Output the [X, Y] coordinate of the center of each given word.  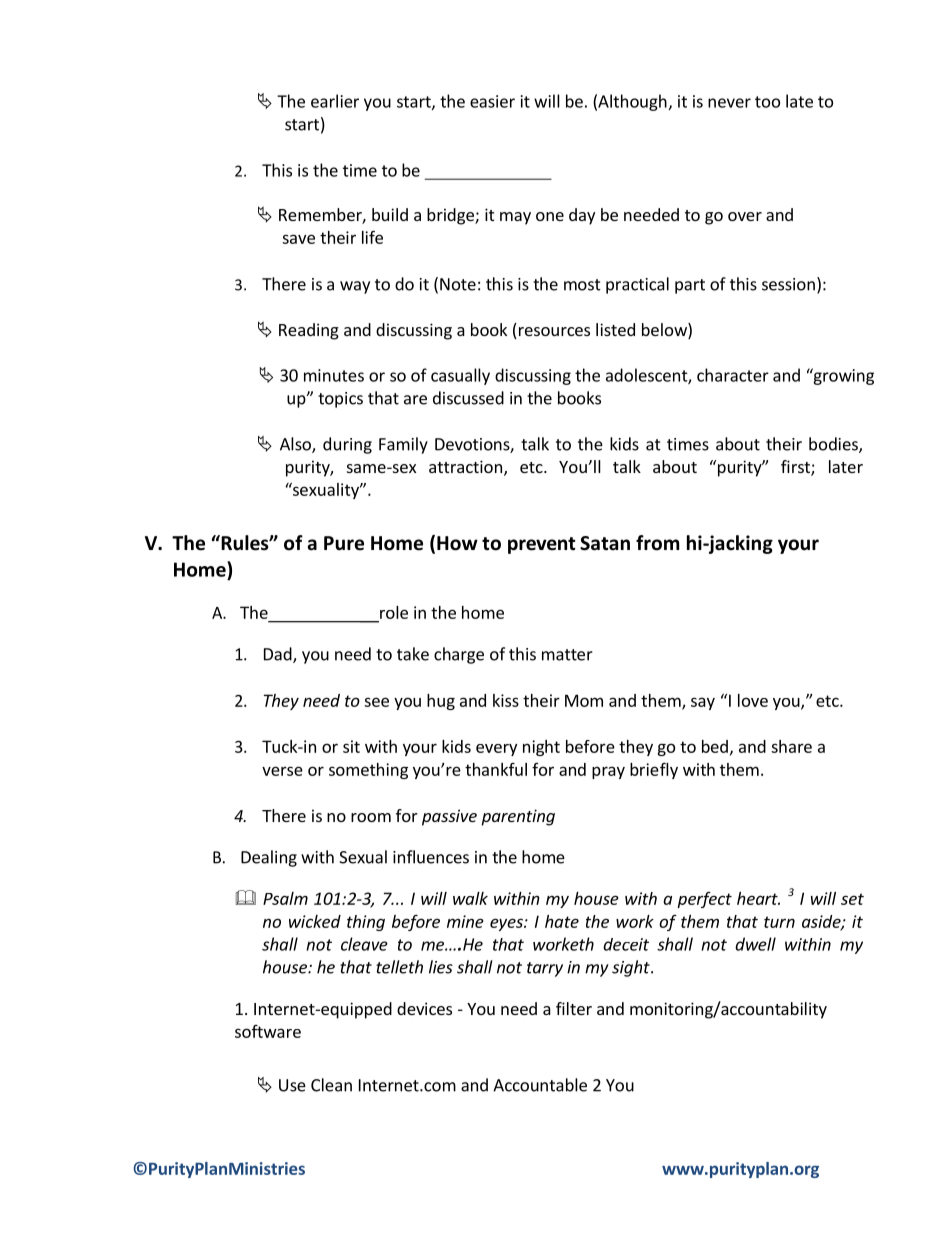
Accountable [540, 1085]
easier [492, 101]
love [753, 700]
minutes [334, 375]
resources [553, 333]
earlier [335, 101]
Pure [344, 543]
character [733, 375]
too [767, 102]
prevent [541, 545]
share [791, 746]
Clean [331, 1085]
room [371, 817]
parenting [518, 817]
